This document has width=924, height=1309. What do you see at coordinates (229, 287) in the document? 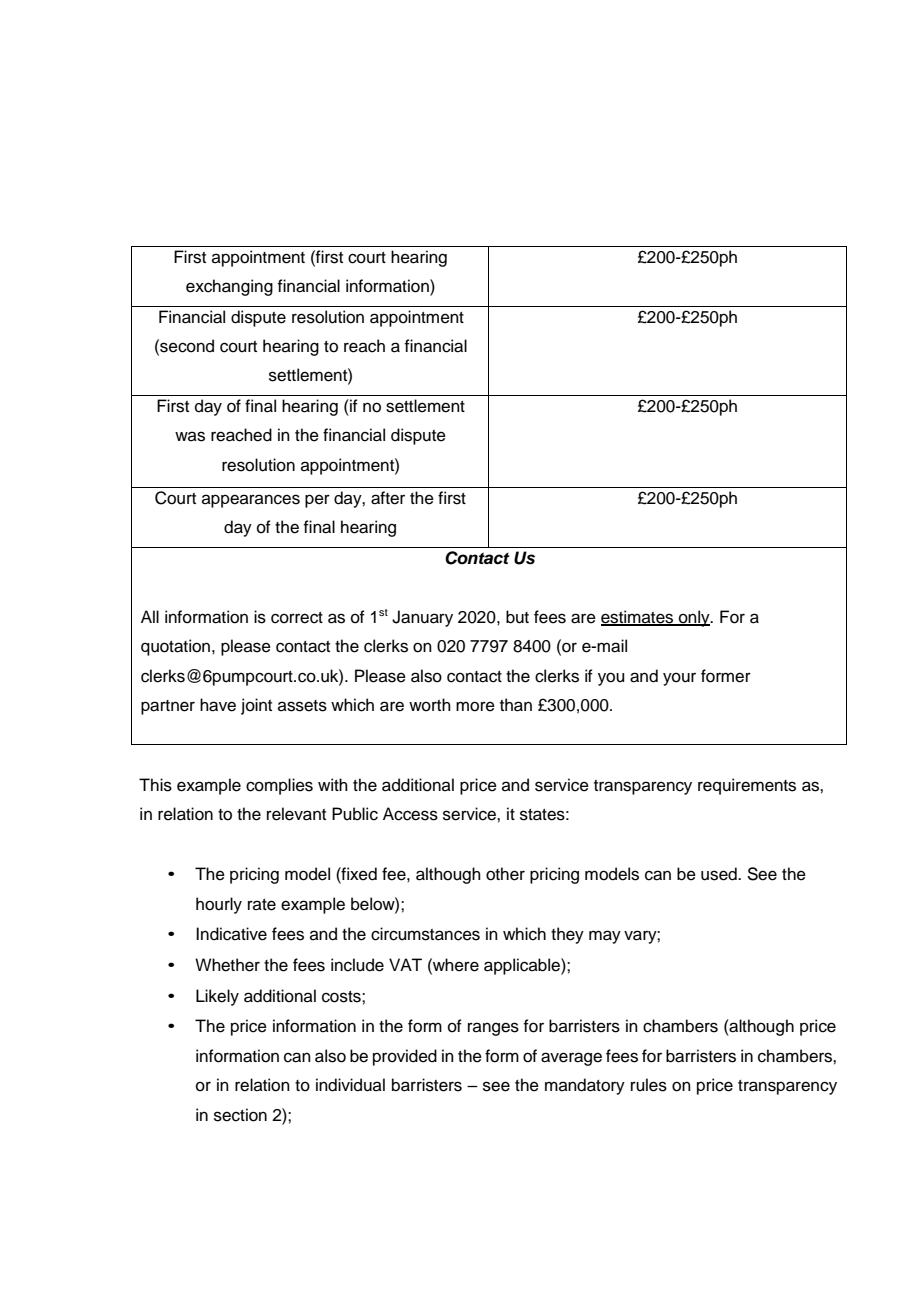
I see `exchanging` at bounding box center [229, 287].
